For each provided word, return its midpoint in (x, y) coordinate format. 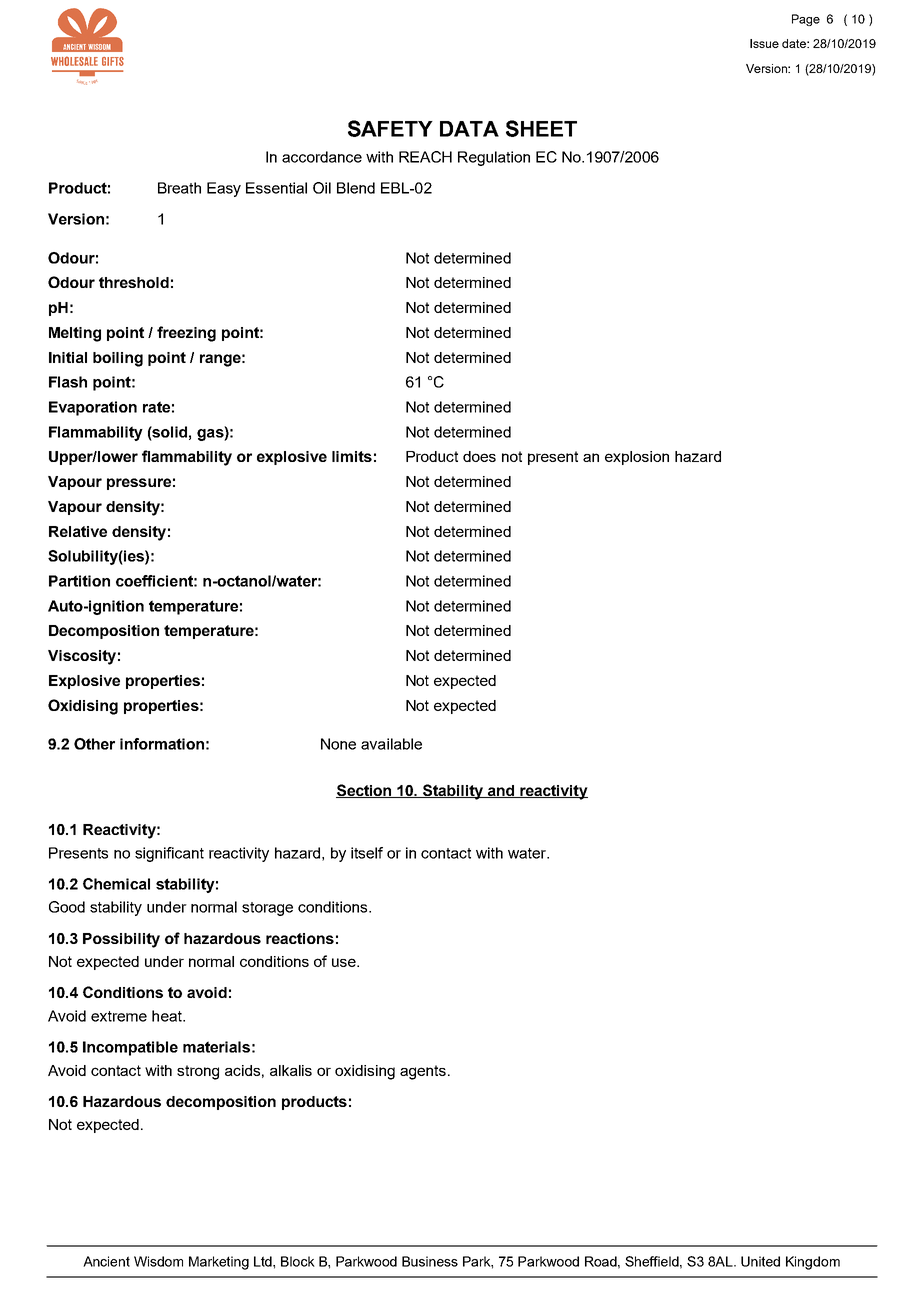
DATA (469, 129)
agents (424, 1072)
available (391, 744)
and (500, 791)
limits (352, 456)
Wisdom (158, 1261)
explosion (637, 458)
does (479, 456)
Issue (764, 43)
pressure (139, 484)
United (760, 1261)
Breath (179, 188)
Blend (356, 188)
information (162, 744)
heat (168, 1016)
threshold (134, 282)
